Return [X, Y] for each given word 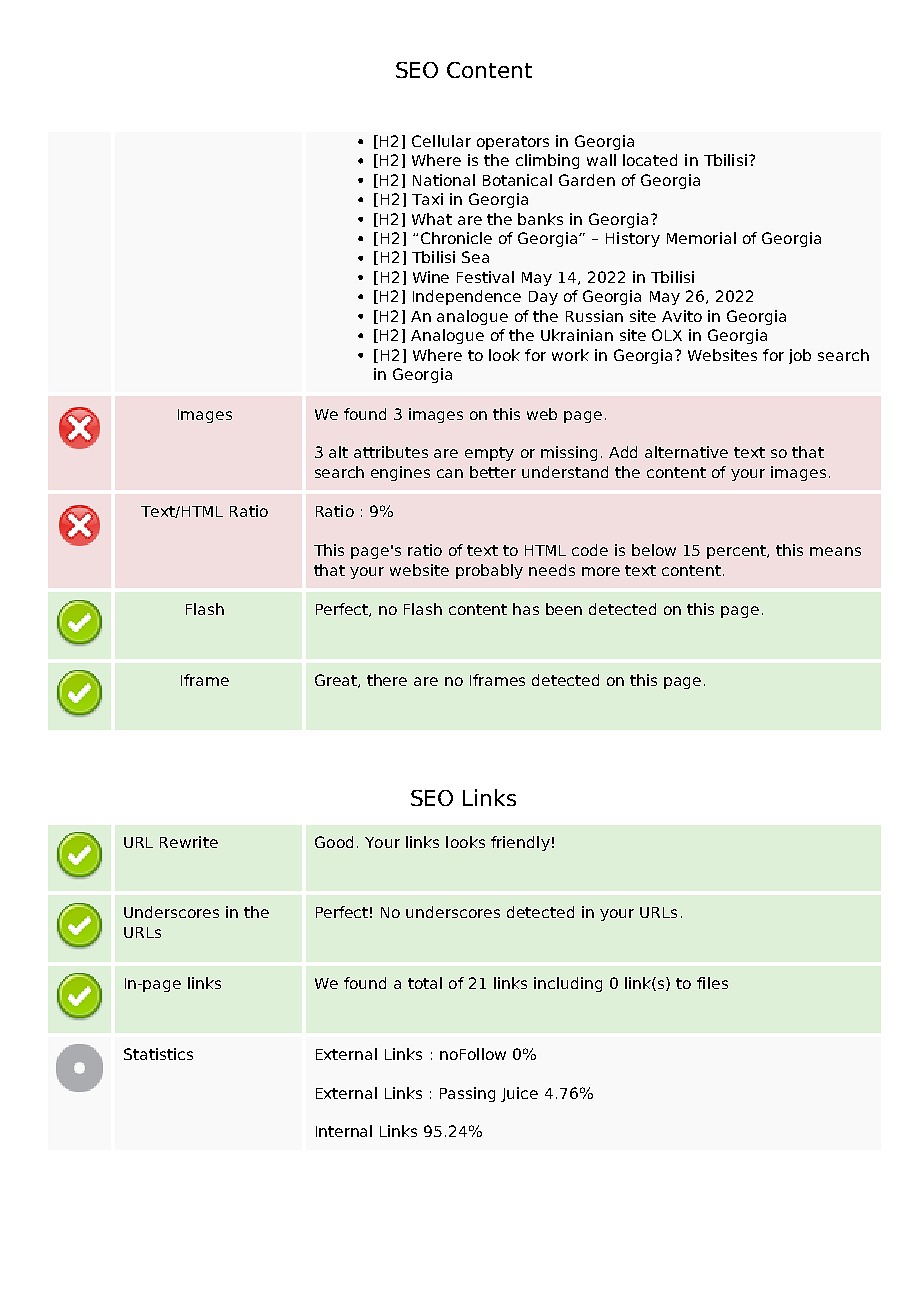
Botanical [517, 180]
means [835, 551]
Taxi [427, 199]
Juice [519, 1094]
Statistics [158, 1054]
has [526, 609]
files [712, 983]
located [650, 160]
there [387, 680]
